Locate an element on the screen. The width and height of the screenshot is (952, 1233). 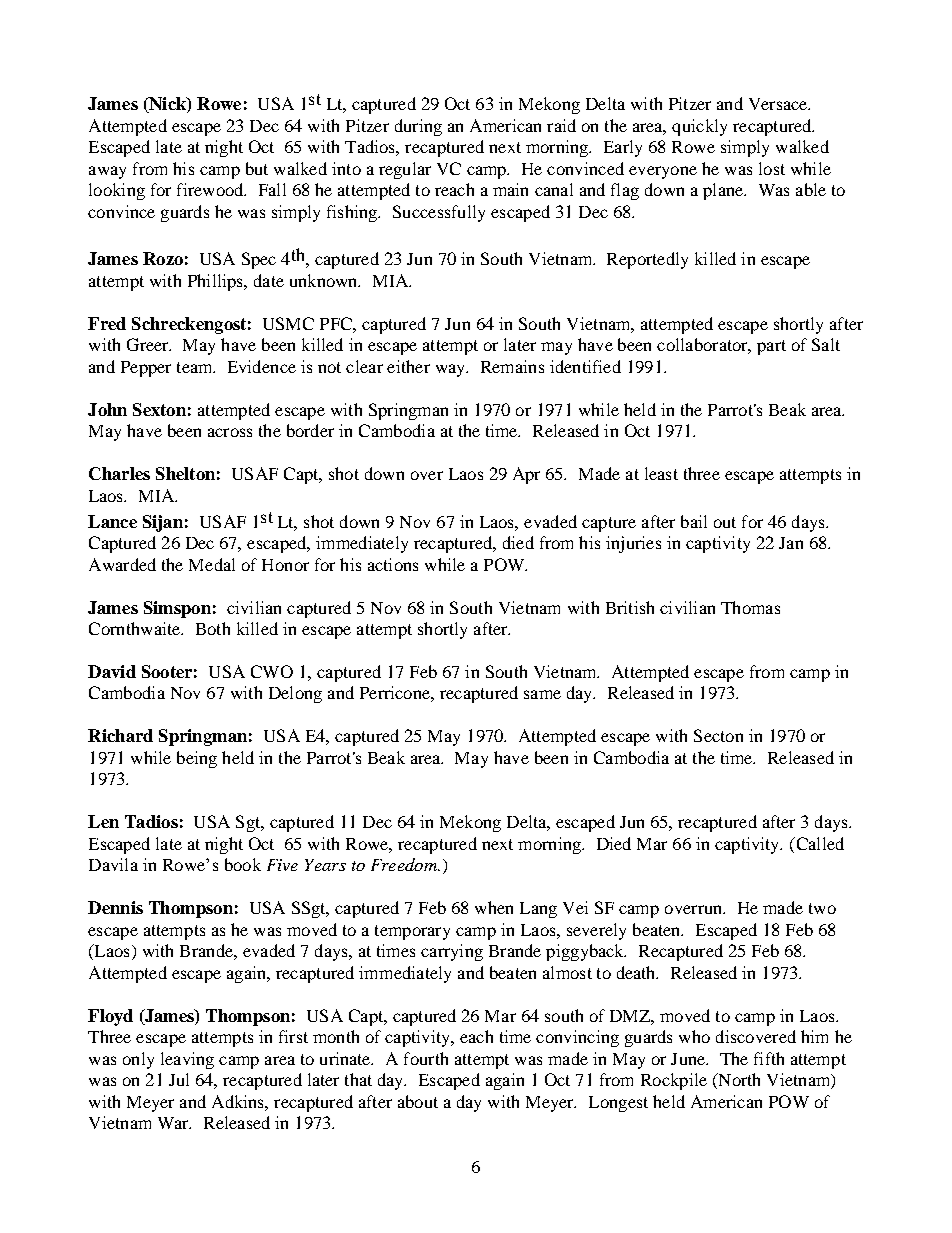
book is located at coordinates (243, 864).
